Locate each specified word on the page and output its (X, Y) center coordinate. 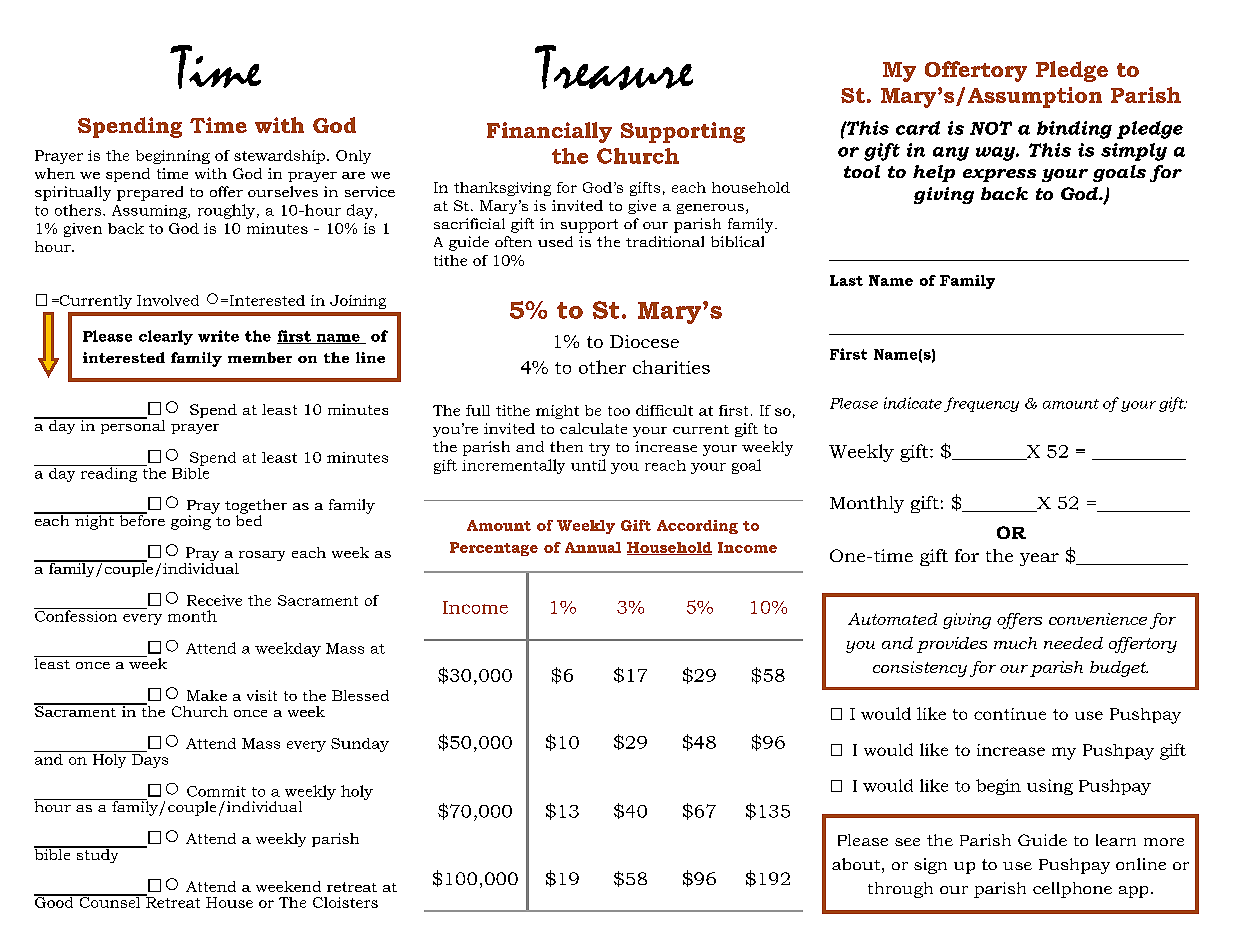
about (856, 864)
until (588, 465)
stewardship (279, 157)
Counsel (110, 901)
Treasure (614, 67)
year (1039, 559)
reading (109, 473)
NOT (991, 128)
